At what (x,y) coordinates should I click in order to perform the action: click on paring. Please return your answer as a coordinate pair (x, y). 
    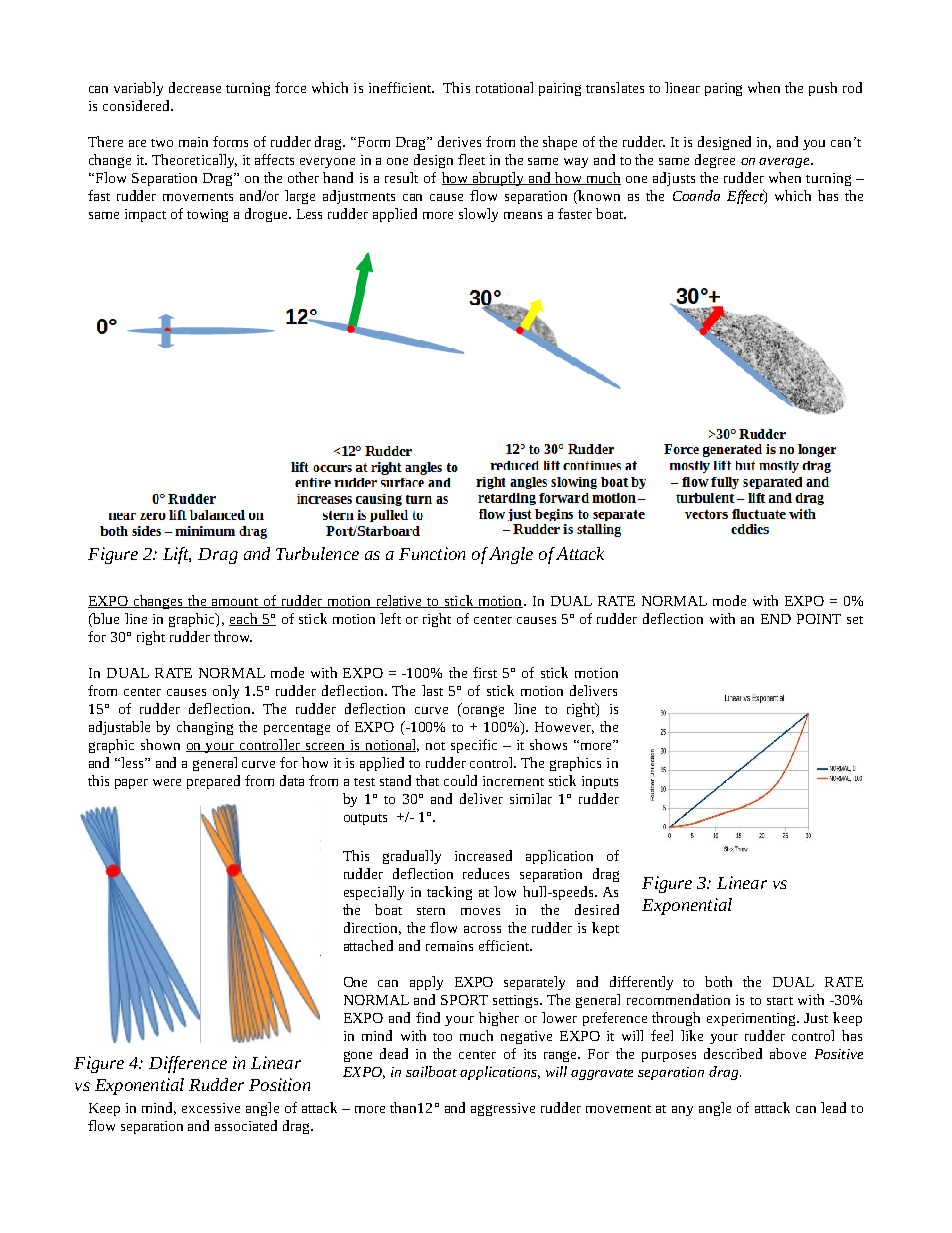
    Looking at the image, I should click on (723, 89).
